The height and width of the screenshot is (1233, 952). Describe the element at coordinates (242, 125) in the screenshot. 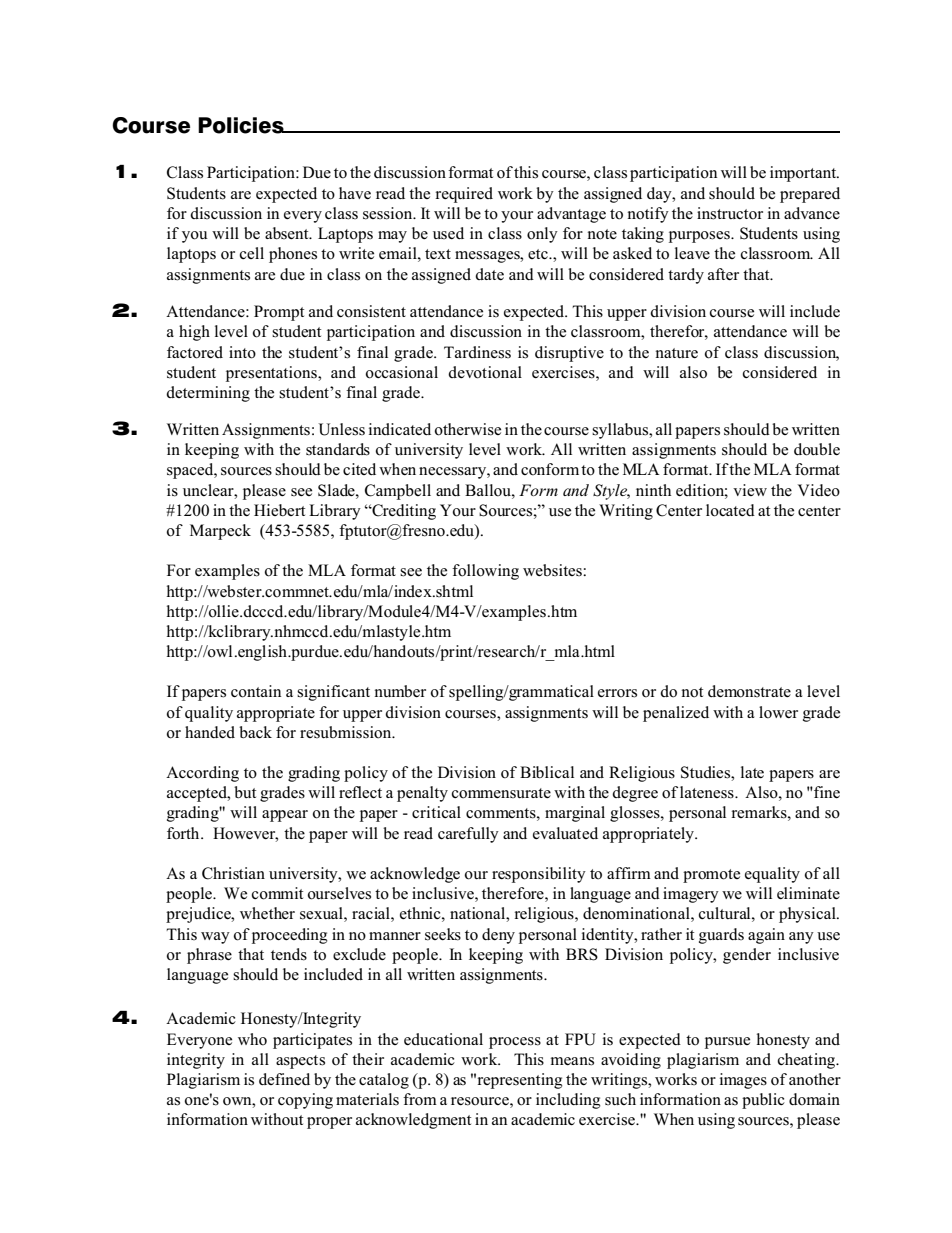

I see `Policies` at that location.
